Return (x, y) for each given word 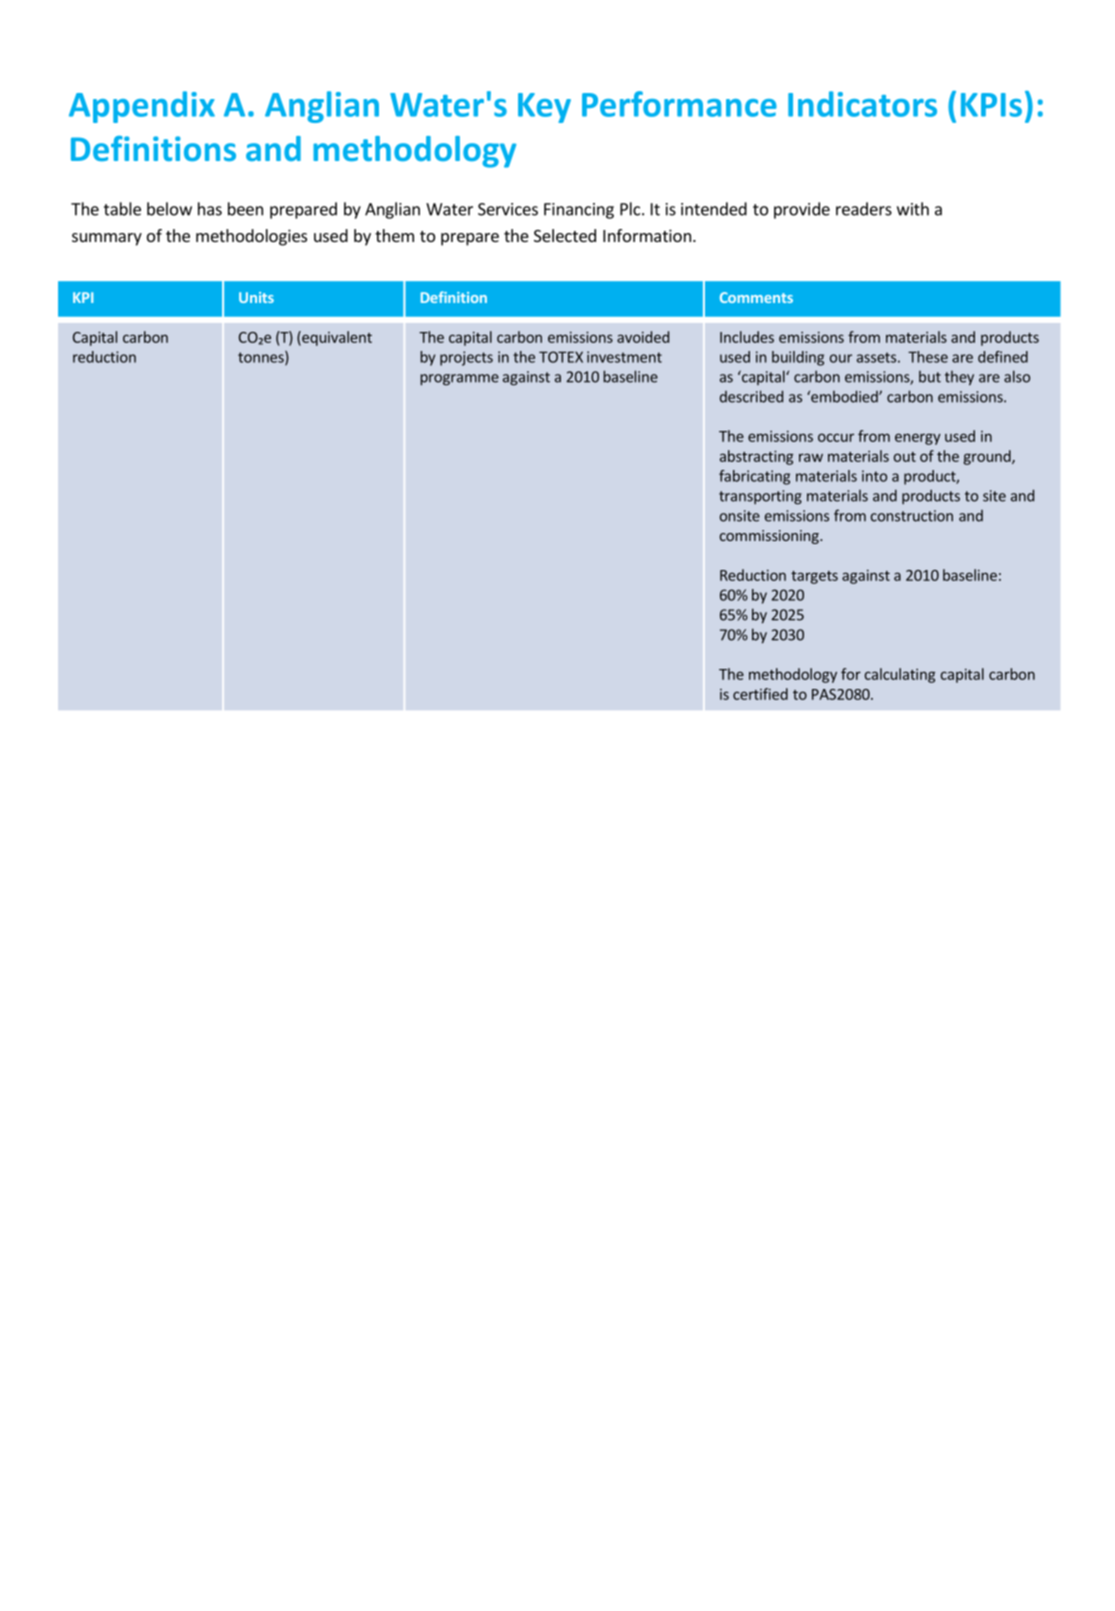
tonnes (262, 358)
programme (459, 380)
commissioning (770, 537)
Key (544, 108)
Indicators (862, 104)
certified (760, 694)
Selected (565, 235)
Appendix (142, 107)
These (928, 357)
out (905, 457)
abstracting (756, 457)
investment (624, 357)
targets (814, 577)
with (913, 209)
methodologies (251, 237)
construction (912, 516)
